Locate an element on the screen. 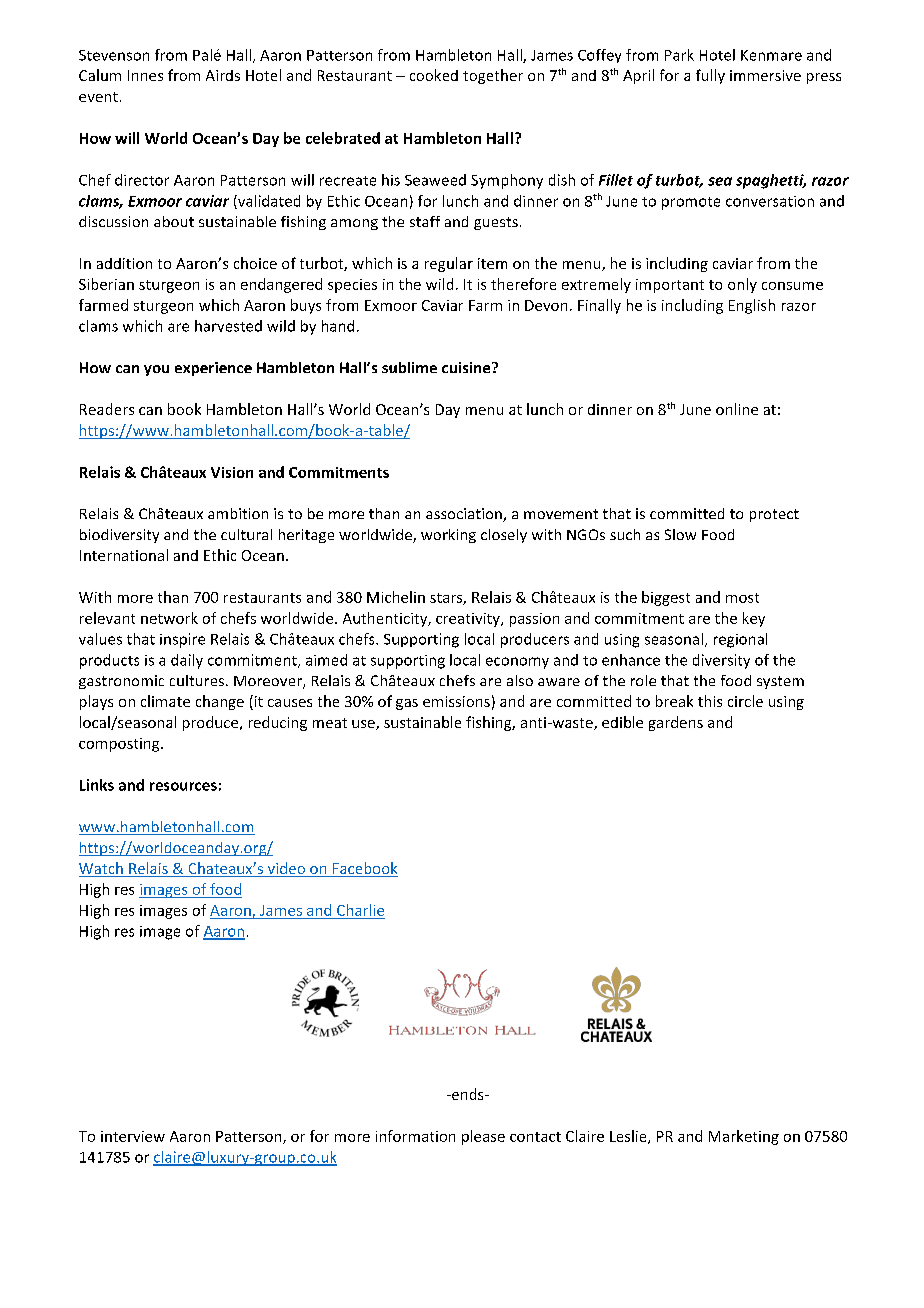 Image resolution: width=924 pixels, height=1308 pixels. gardens is located at coordinates (676, 723).
